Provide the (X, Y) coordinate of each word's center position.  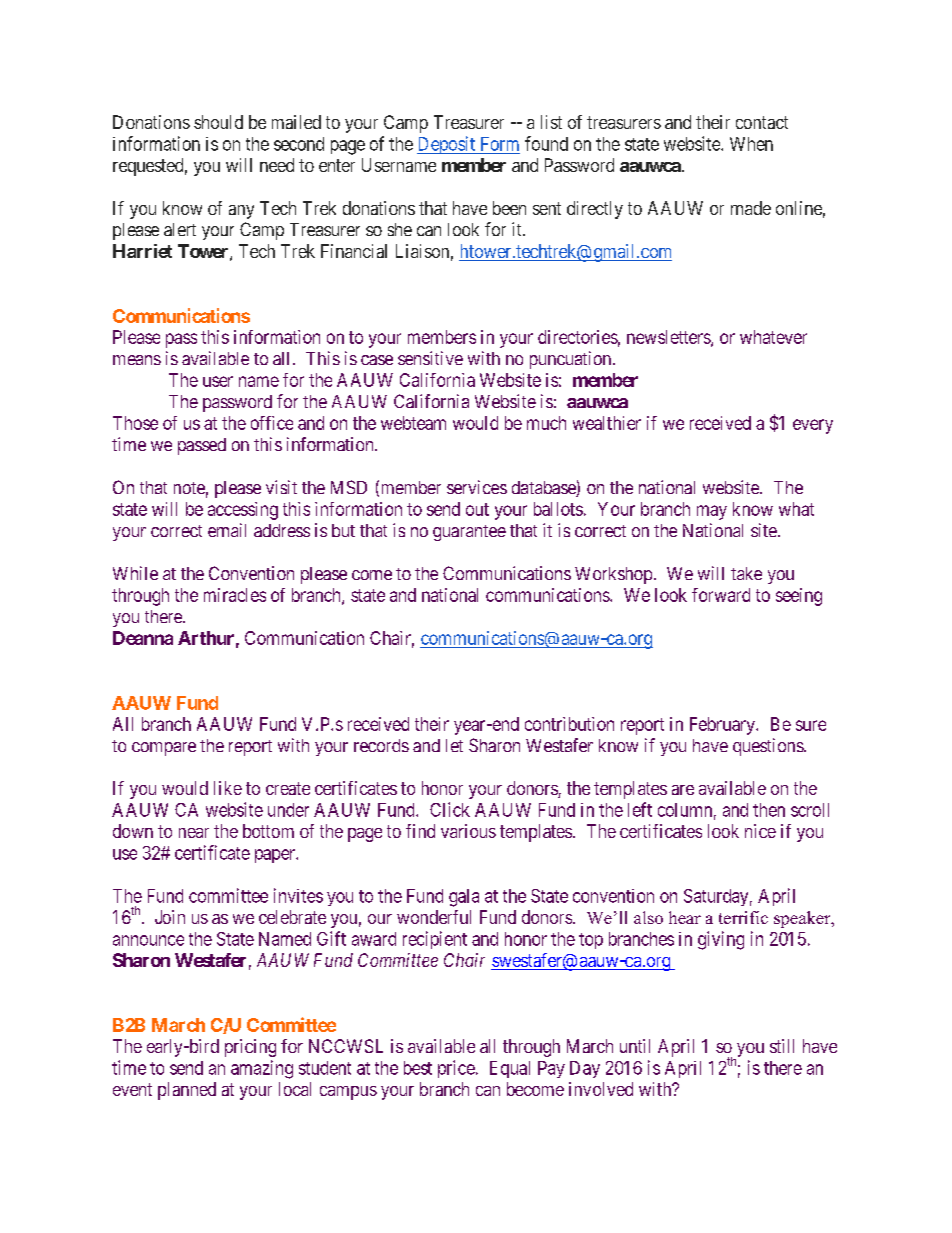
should (218, 122)
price (456, 1069)
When (751, 144)
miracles (235, 595)
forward (721, 595)
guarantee (469, 533)
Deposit (447, 145)
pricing (250, 1048)
